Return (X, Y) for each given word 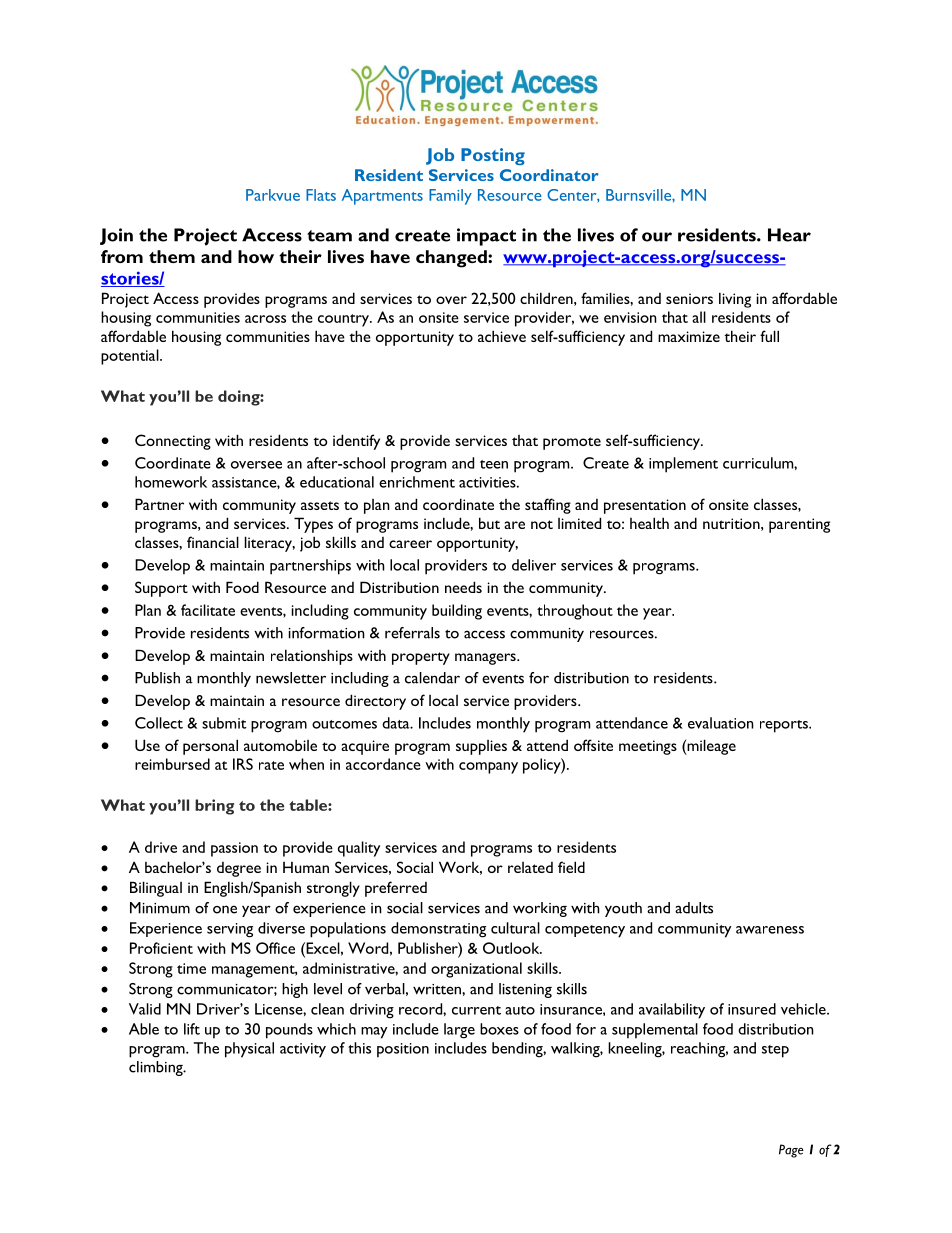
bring (214, 807)
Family (450, 197)
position (403, 1050)
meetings (648, 747)
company (488, 768)
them (172, 256)
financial (213, 542)
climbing (157, 1068)
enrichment (417, 482)
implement (683, 465)
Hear (789, 235)
